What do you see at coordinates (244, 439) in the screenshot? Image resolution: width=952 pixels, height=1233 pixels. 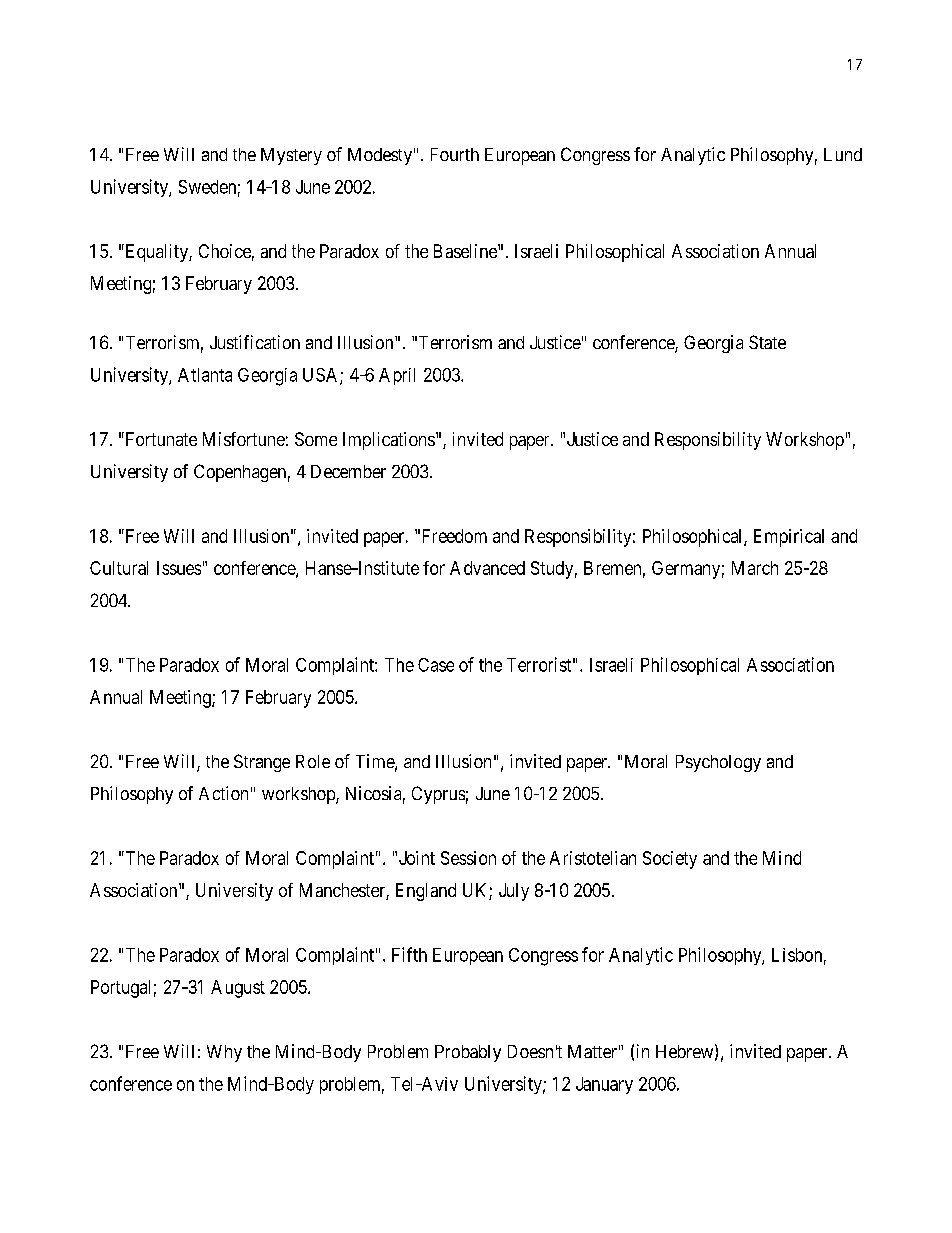 I see `Misfortune` at bounding box center [244, 439].
